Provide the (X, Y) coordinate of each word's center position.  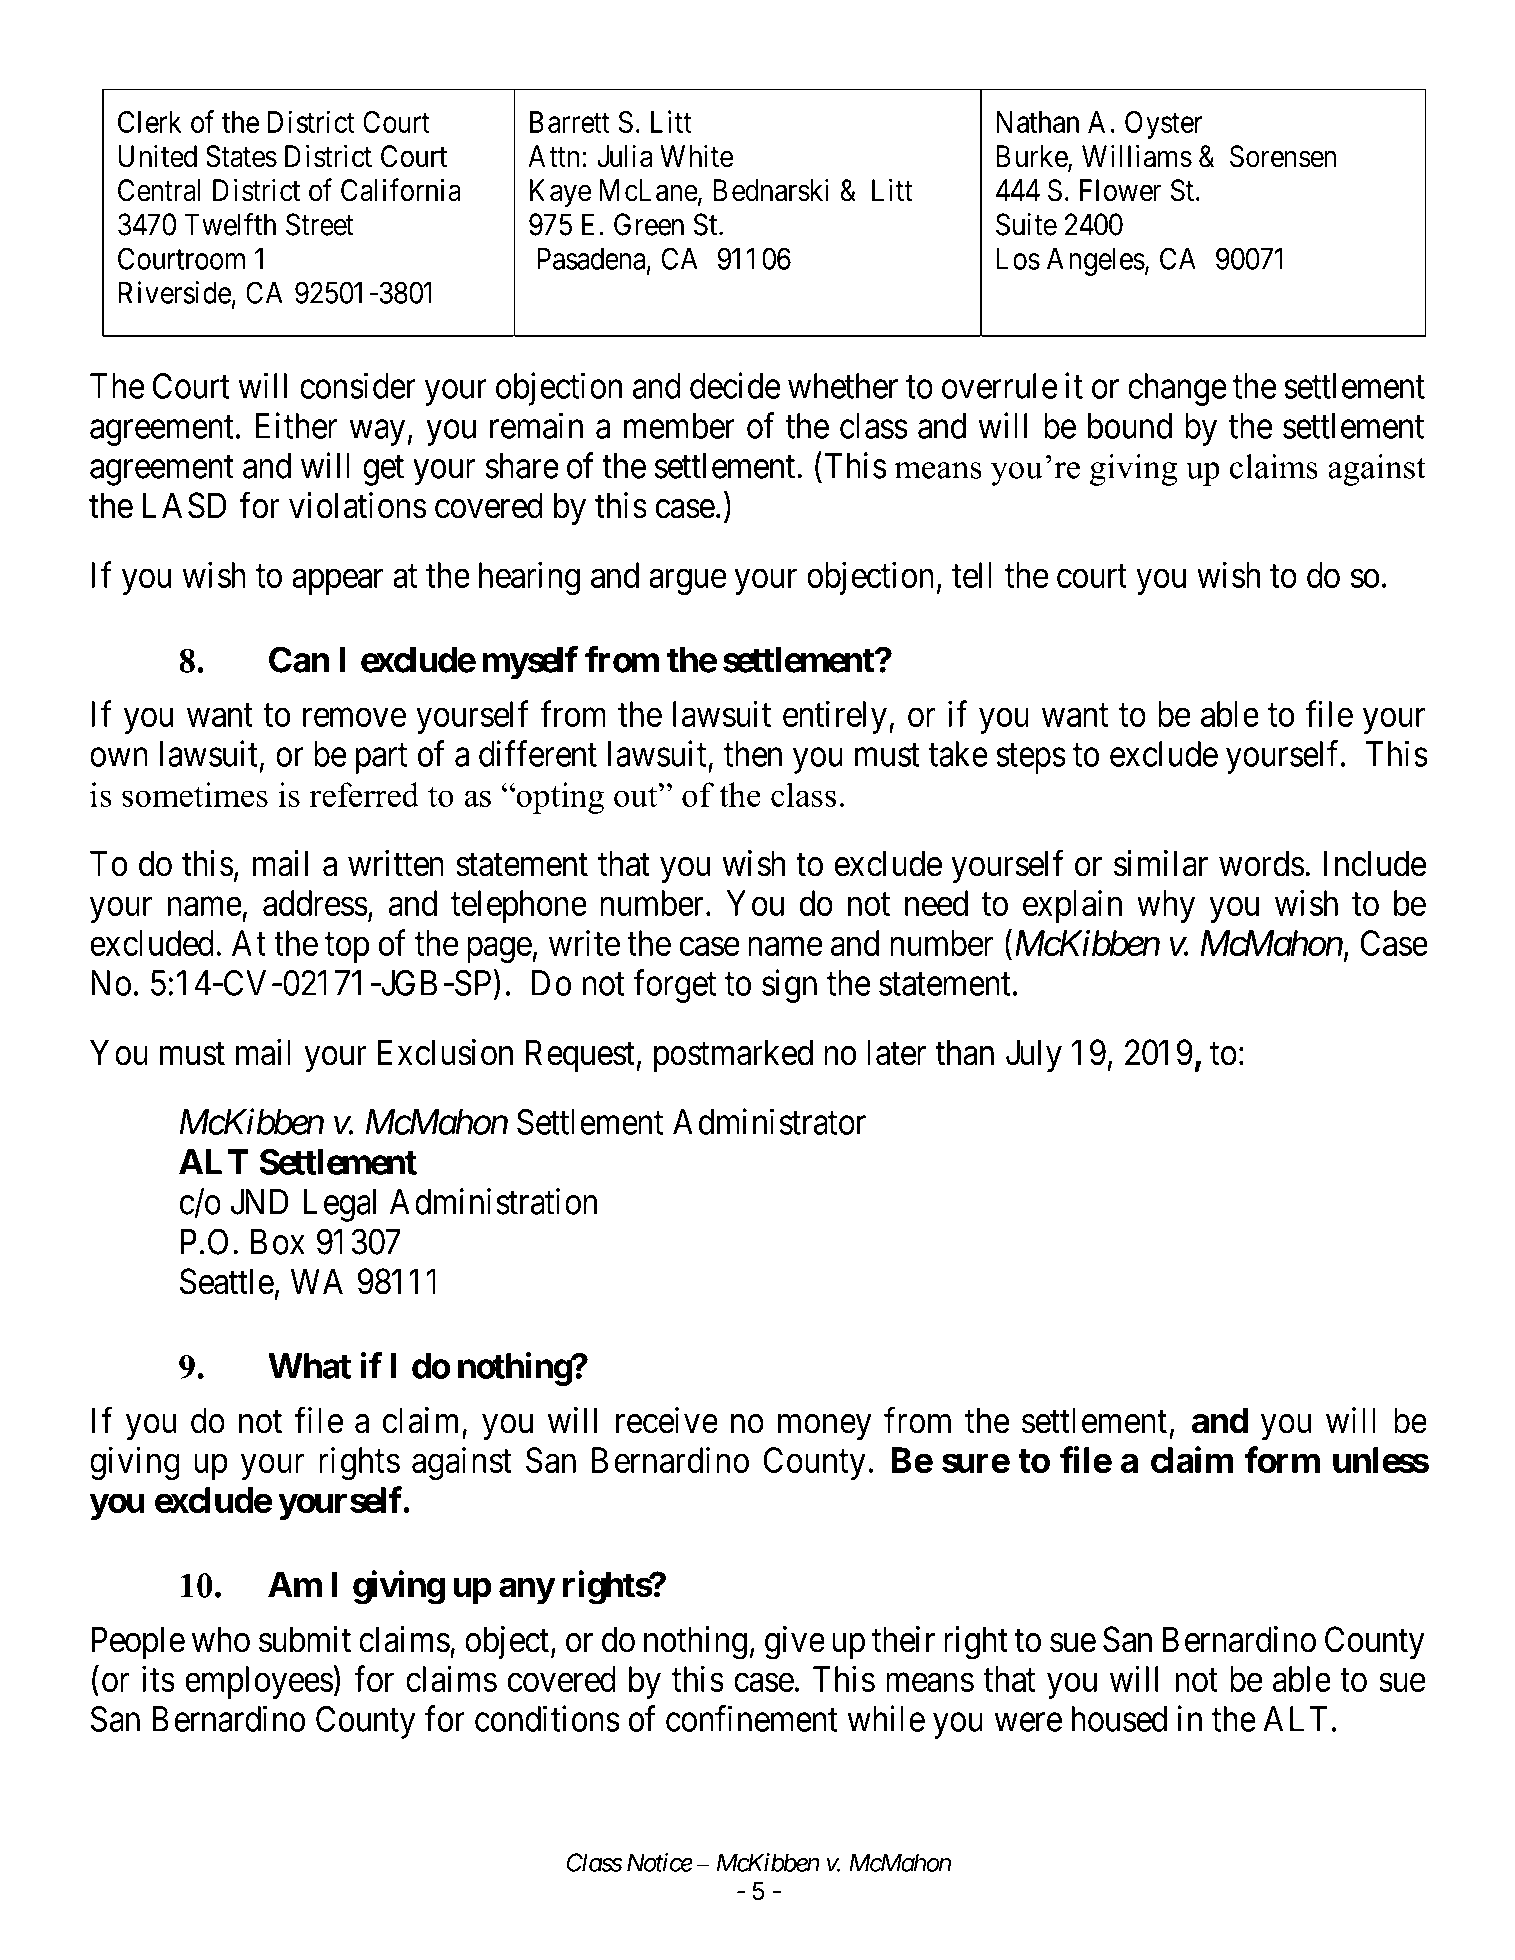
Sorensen (1283, 156)
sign (789, 986)
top (347, 948)
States (241, 156)
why (1166, 906)
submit (305, 1639)
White (696, 156)
